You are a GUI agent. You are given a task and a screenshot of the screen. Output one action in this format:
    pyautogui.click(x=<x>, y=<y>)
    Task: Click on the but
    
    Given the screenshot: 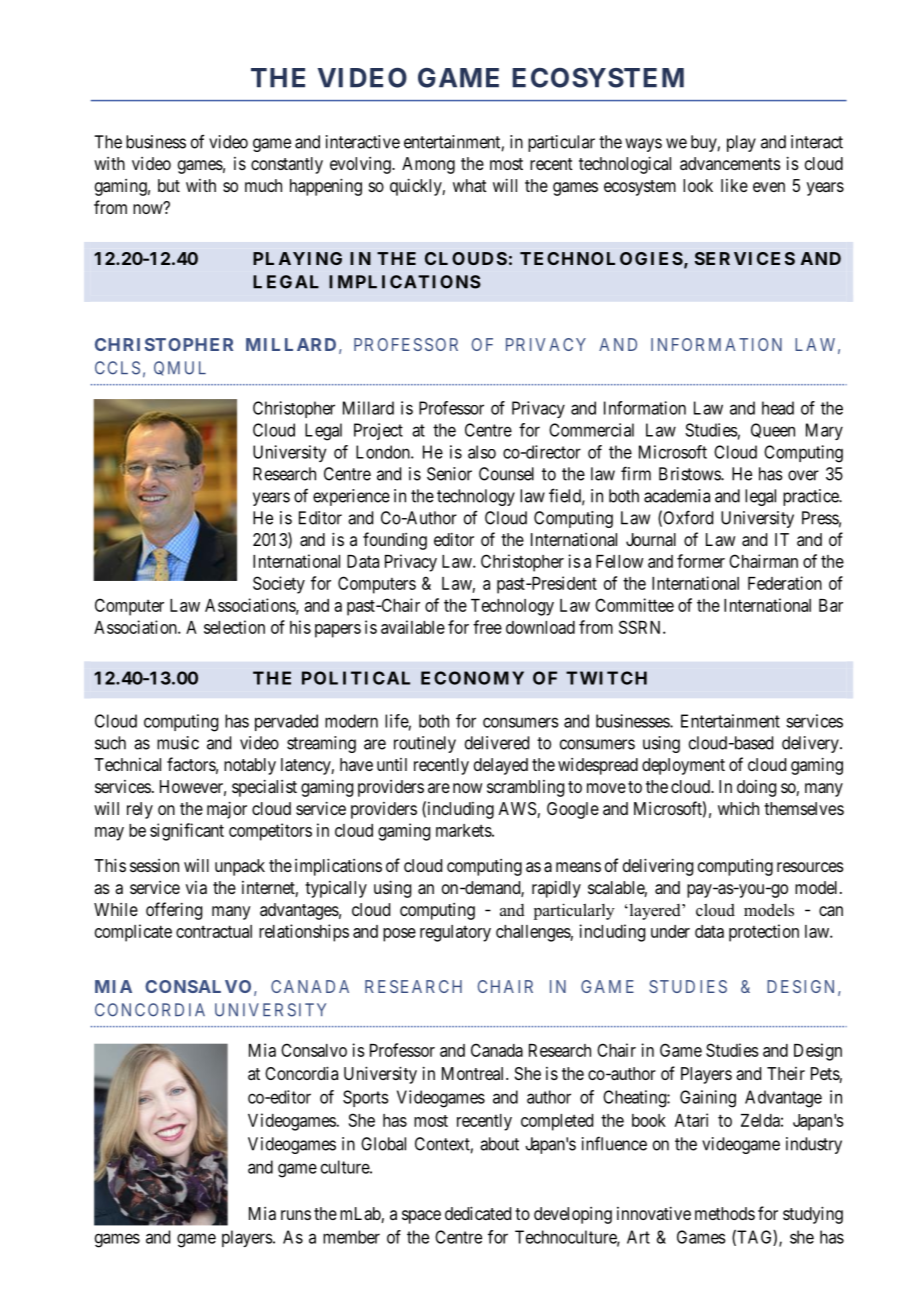 What is the action you would take?
    pyautogui.click(x=169, y=185)
